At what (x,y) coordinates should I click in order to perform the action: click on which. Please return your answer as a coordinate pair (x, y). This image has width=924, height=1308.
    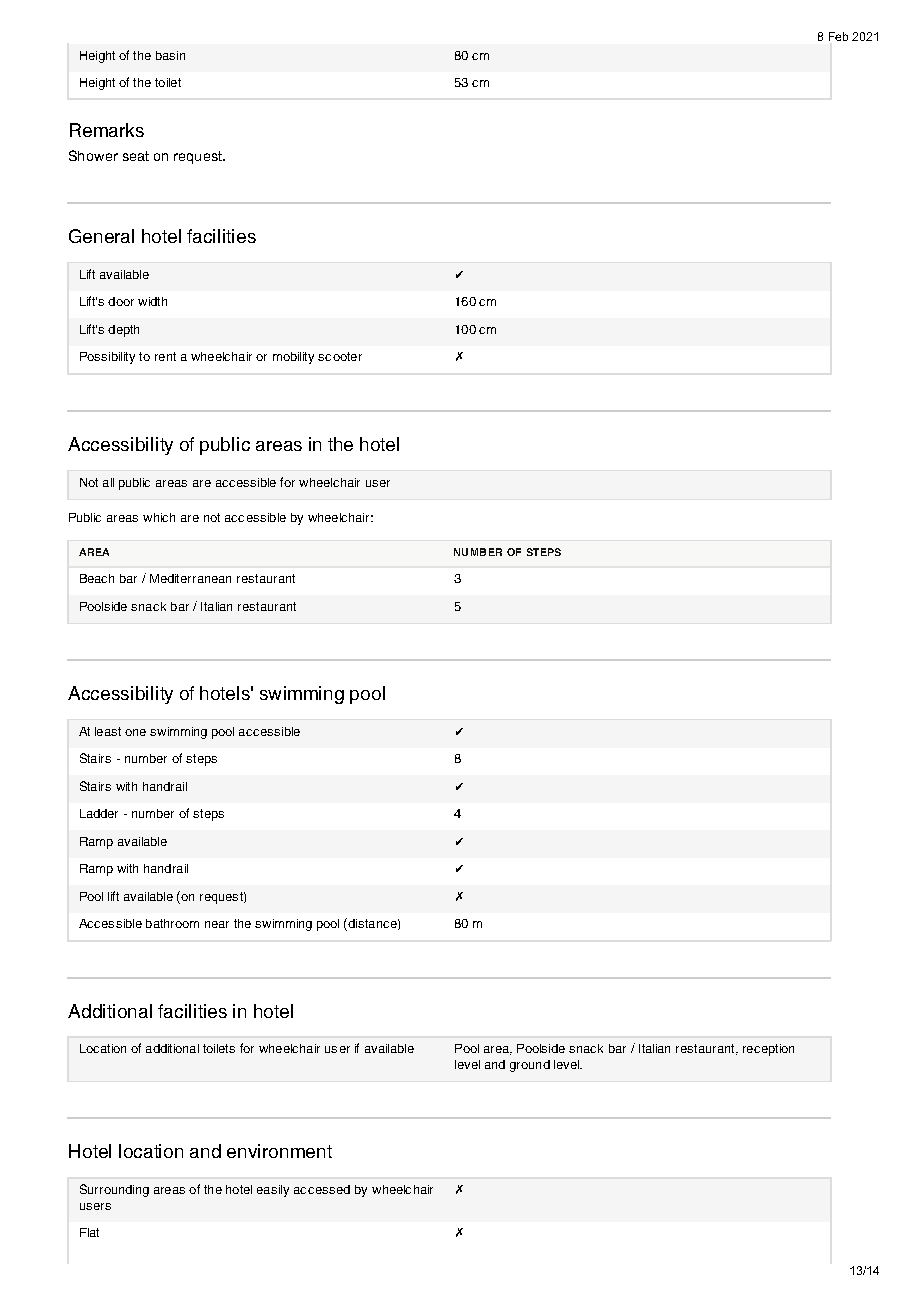
    Looking at the image, I should click on (159, 517).
